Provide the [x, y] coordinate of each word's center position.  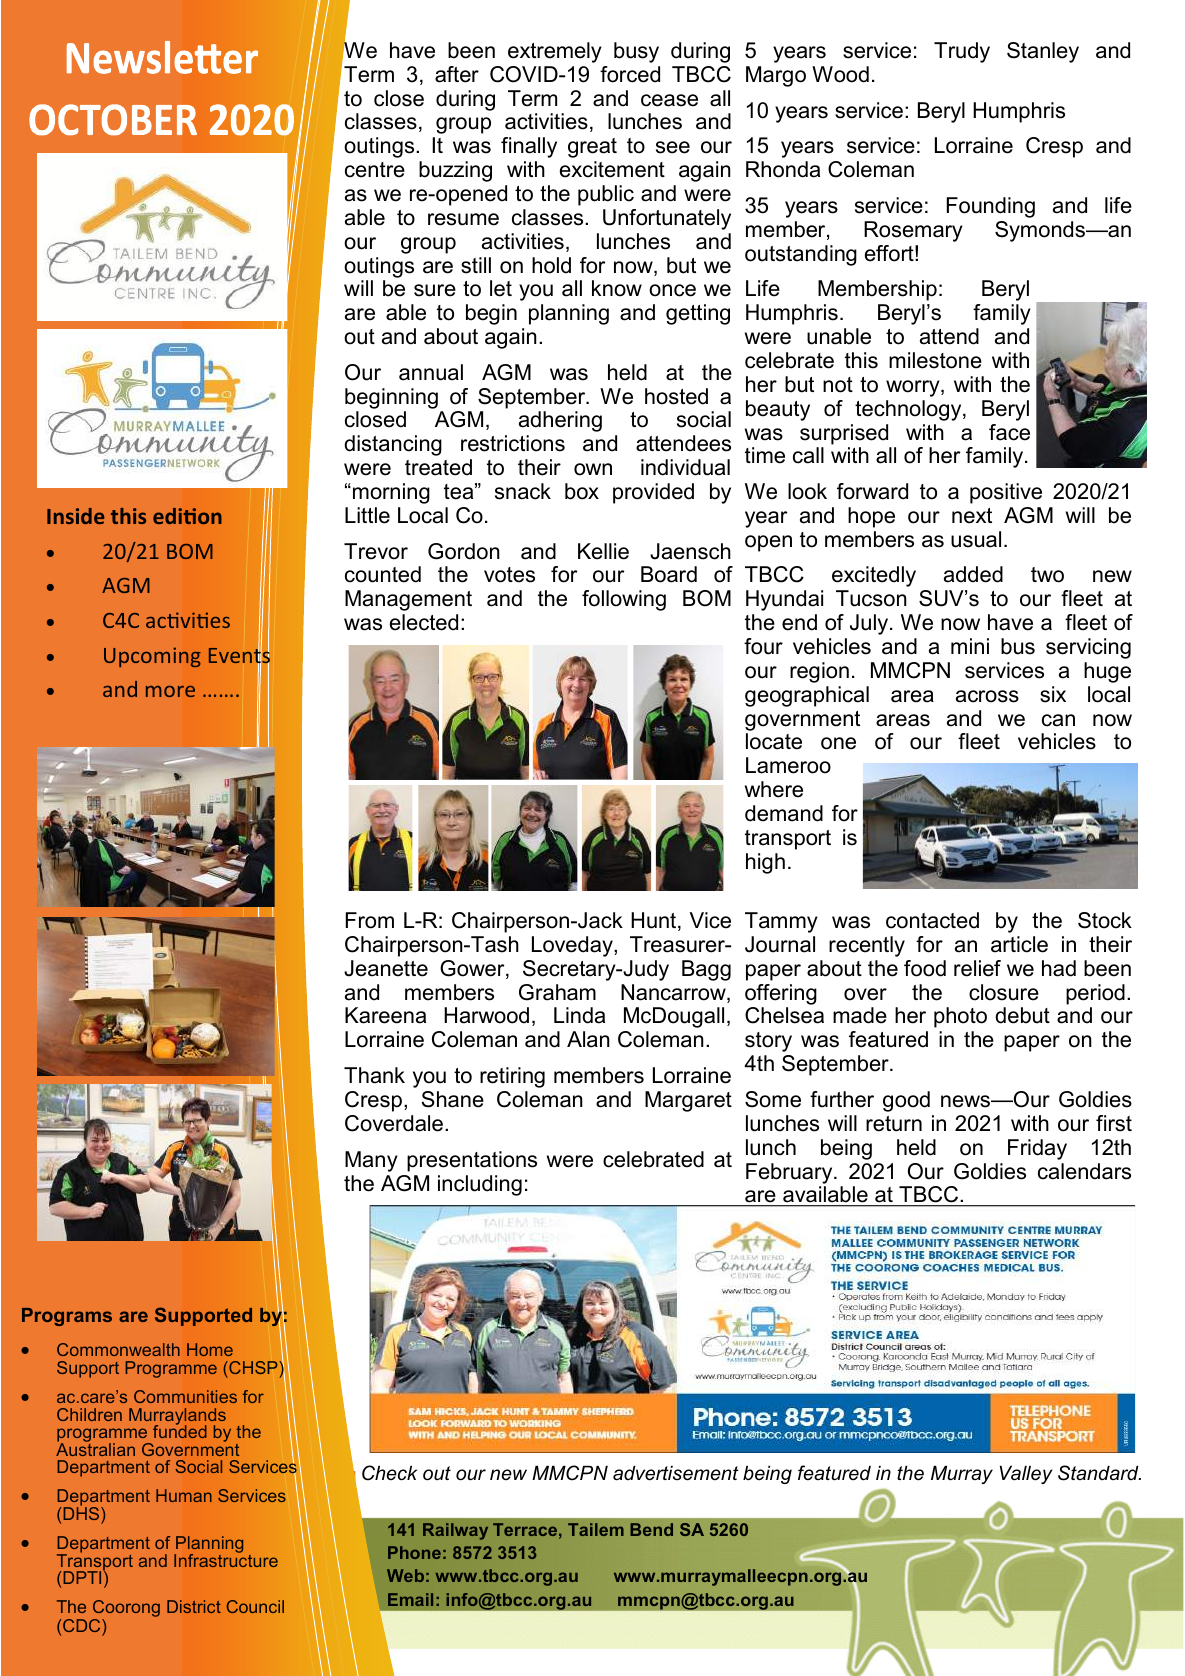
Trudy [962, 52]
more [170, 691]
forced [630, 74]
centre [375, 170]
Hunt [655, 921]
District [194, 1606]
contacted [932, 920]
